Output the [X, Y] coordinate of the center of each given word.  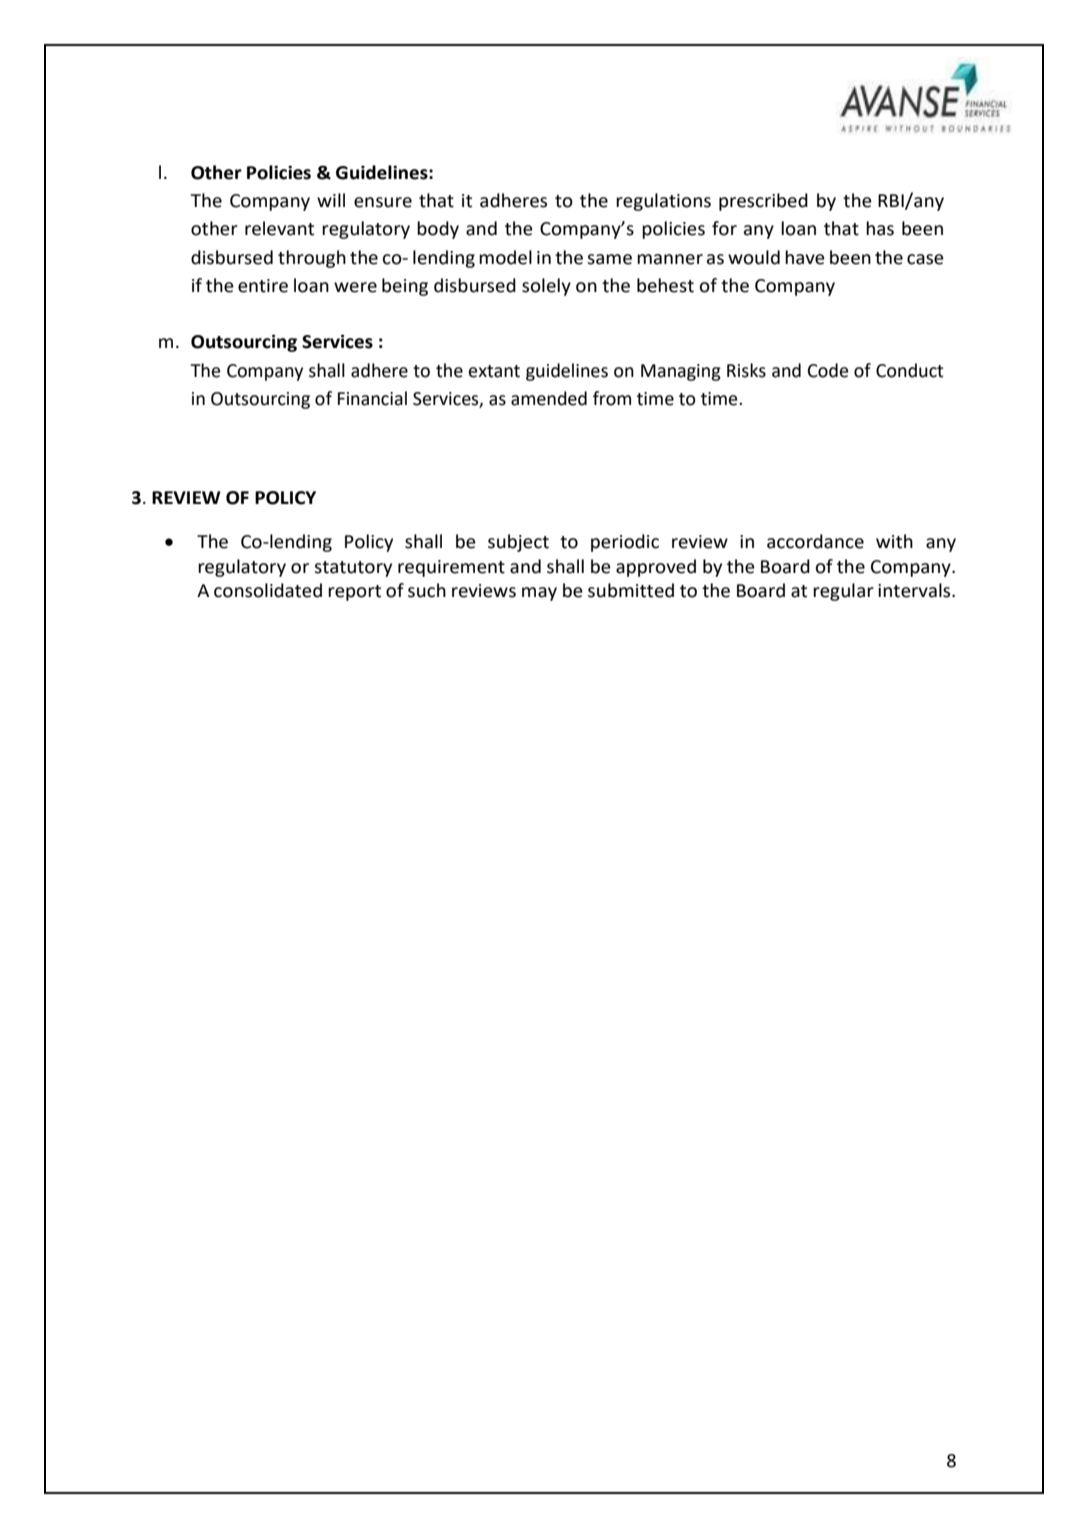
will [331, 200]
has [880, 228]
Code [828, 370]
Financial [372, 398]
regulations [663, 202]
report [354, 593]
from [612, 398]
